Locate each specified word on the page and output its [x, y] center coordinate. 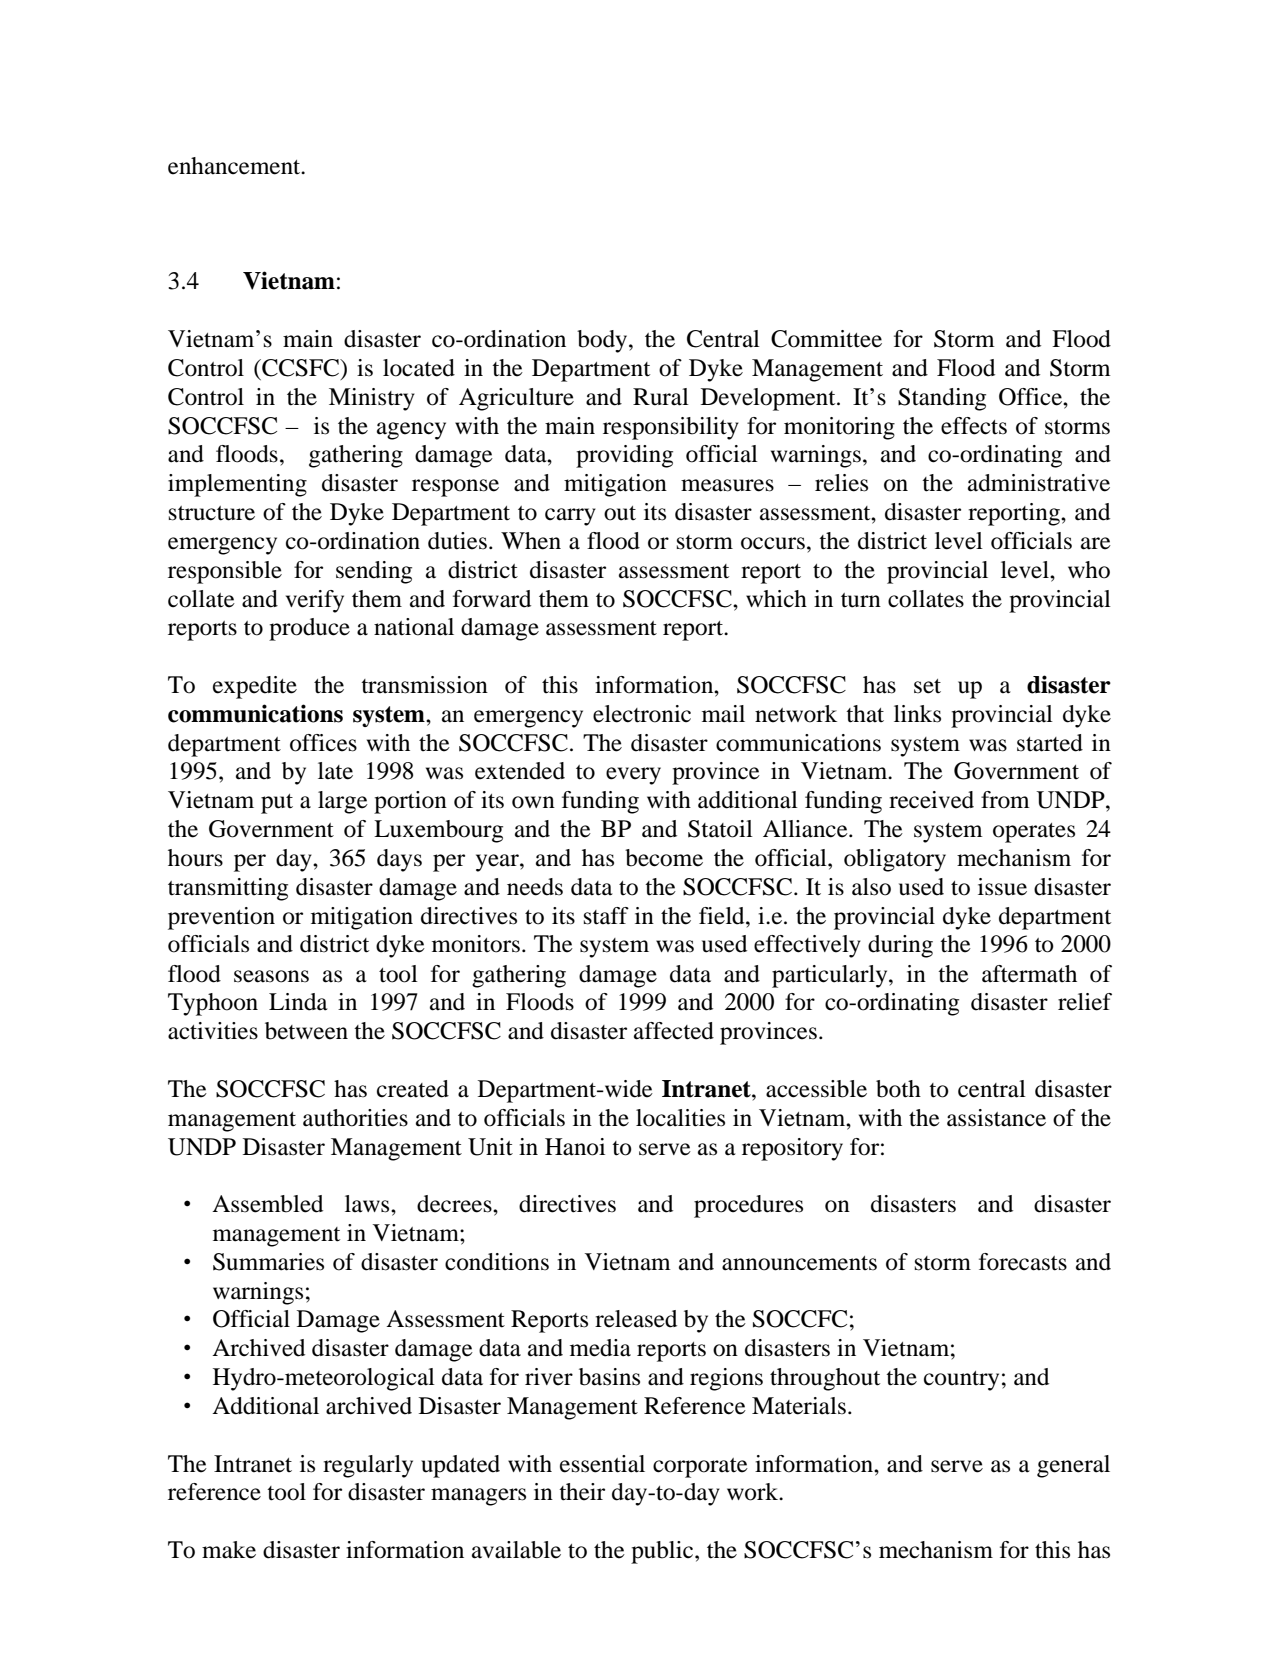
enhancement [235, 166]
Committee [826, 339]
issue [1002, 887]
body [603, 341]
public [663, 1552]
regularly [368, 1466]
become [664, 858]
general [1073, 1466]
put [277, 804]
